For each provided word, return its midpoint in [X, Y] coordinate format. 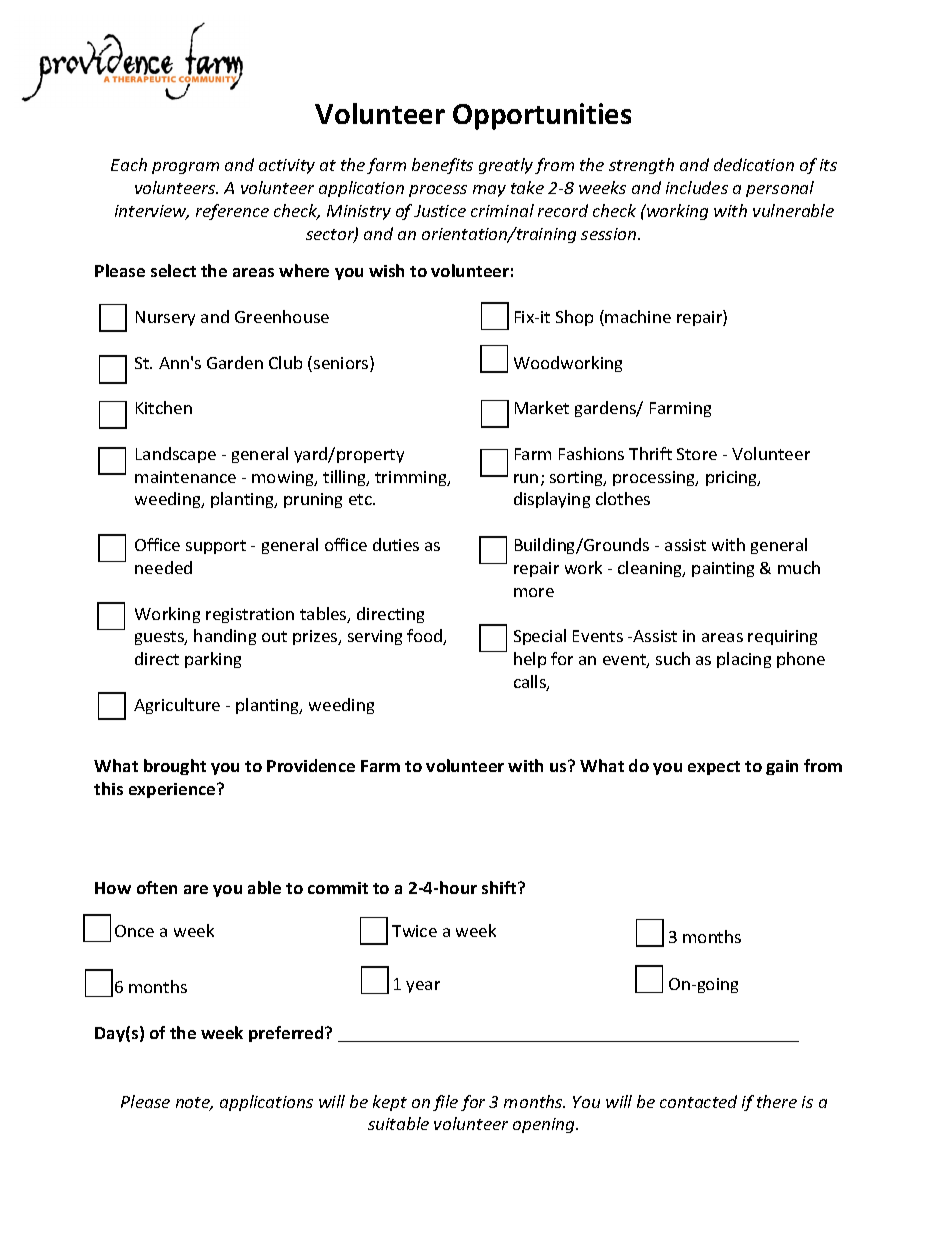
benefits [442, 166]
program [185, 168]
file [445, 1103]
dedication [754, 164]
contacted [698, 1101]
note [194, 1104]
